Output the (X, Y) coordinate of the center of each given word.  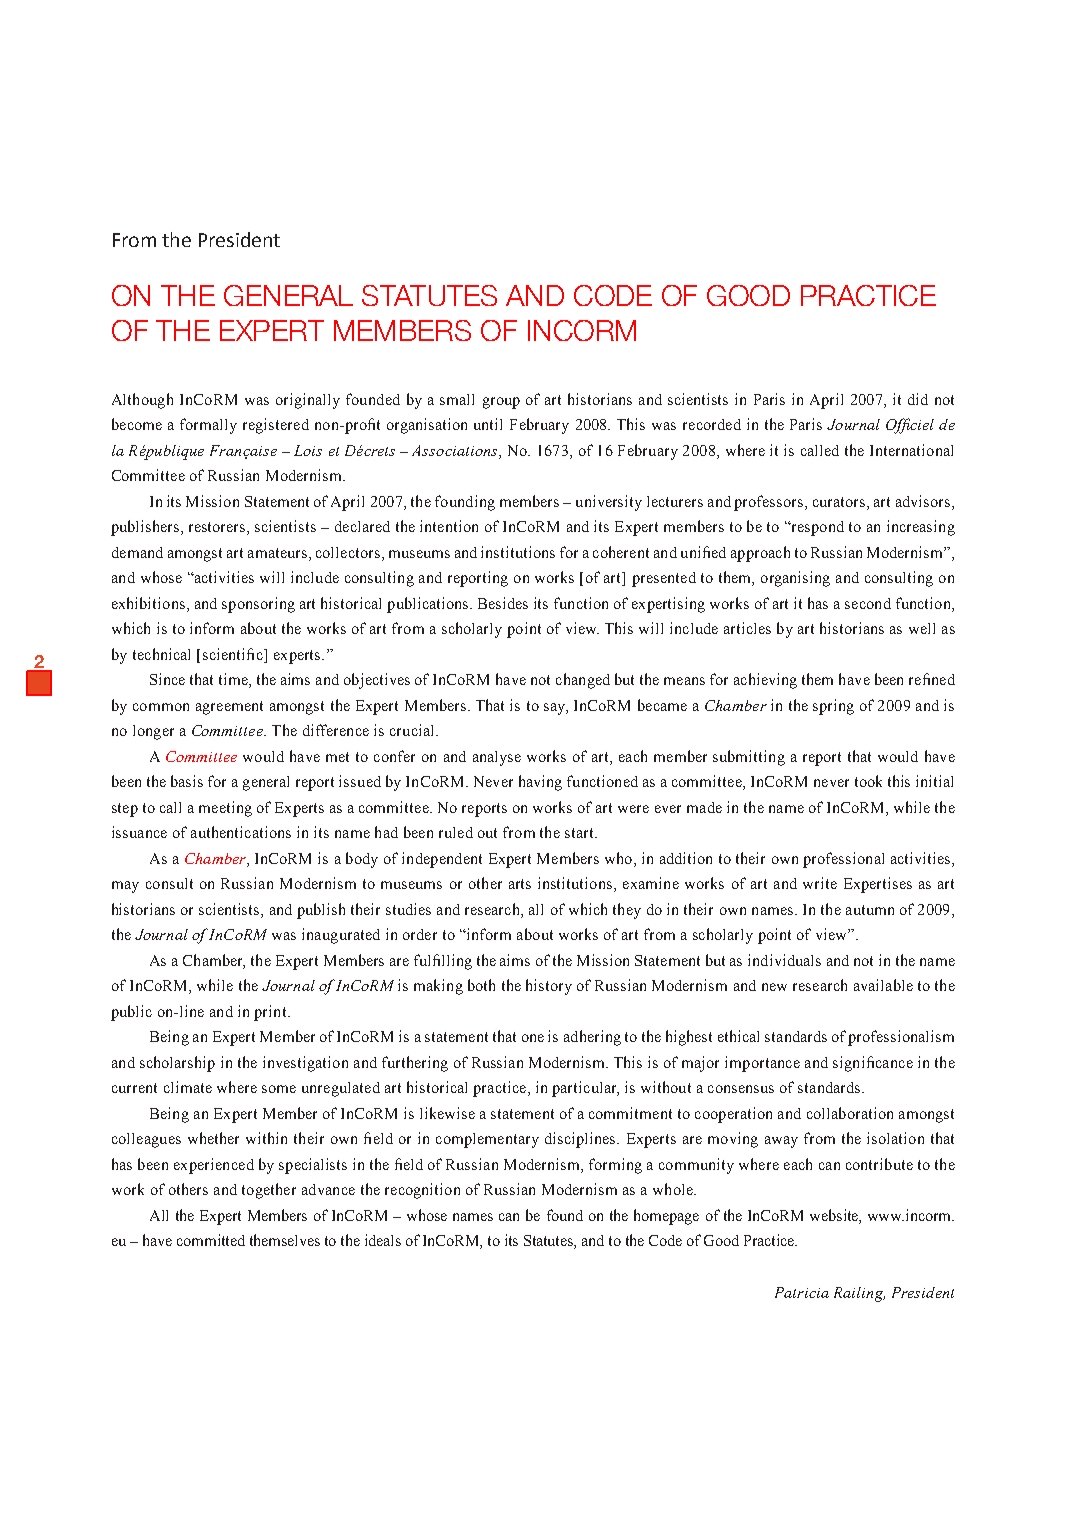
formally (208, 426)
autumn (870, 910)
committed (211, 1240)
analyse (497, 758)
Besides (503, 603)
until (488, 424)
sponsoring (258, 605)
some (279, 1089)
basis (187, 781)
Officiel (910, 426)
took (868, 781)
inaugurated (341, 936)
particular (585, 1089)
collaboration (850, 1113)
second (868, 603)
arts (520, 884)
